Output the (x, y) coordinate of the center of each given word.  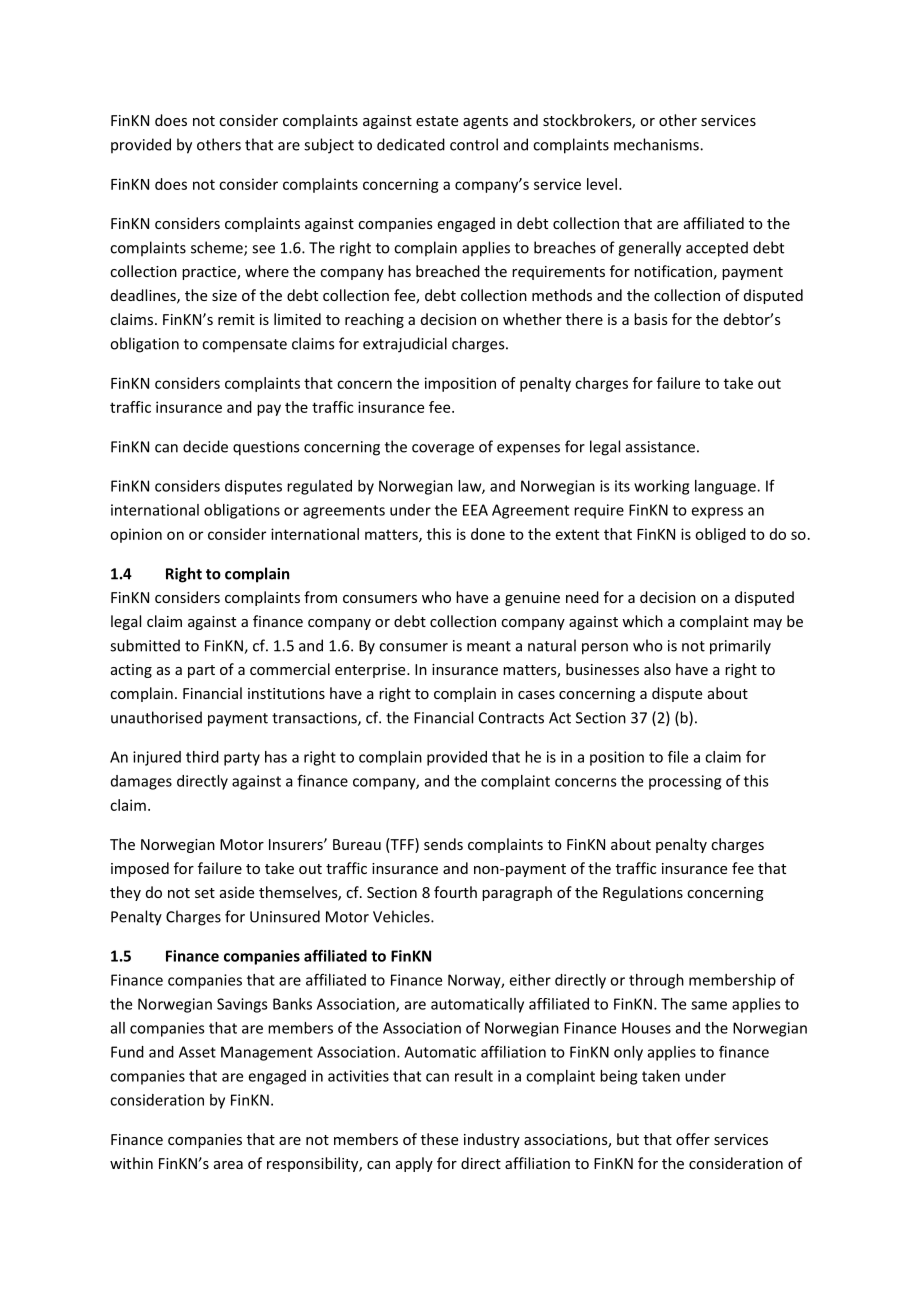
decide (205, 446)
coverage (443, 450)
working (661, 487)
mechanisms (657, 144)
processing (685, 782)
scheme (218, 248)
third (202, 757)
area (228, 1165)
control (474, 144)
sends (443, 844)
